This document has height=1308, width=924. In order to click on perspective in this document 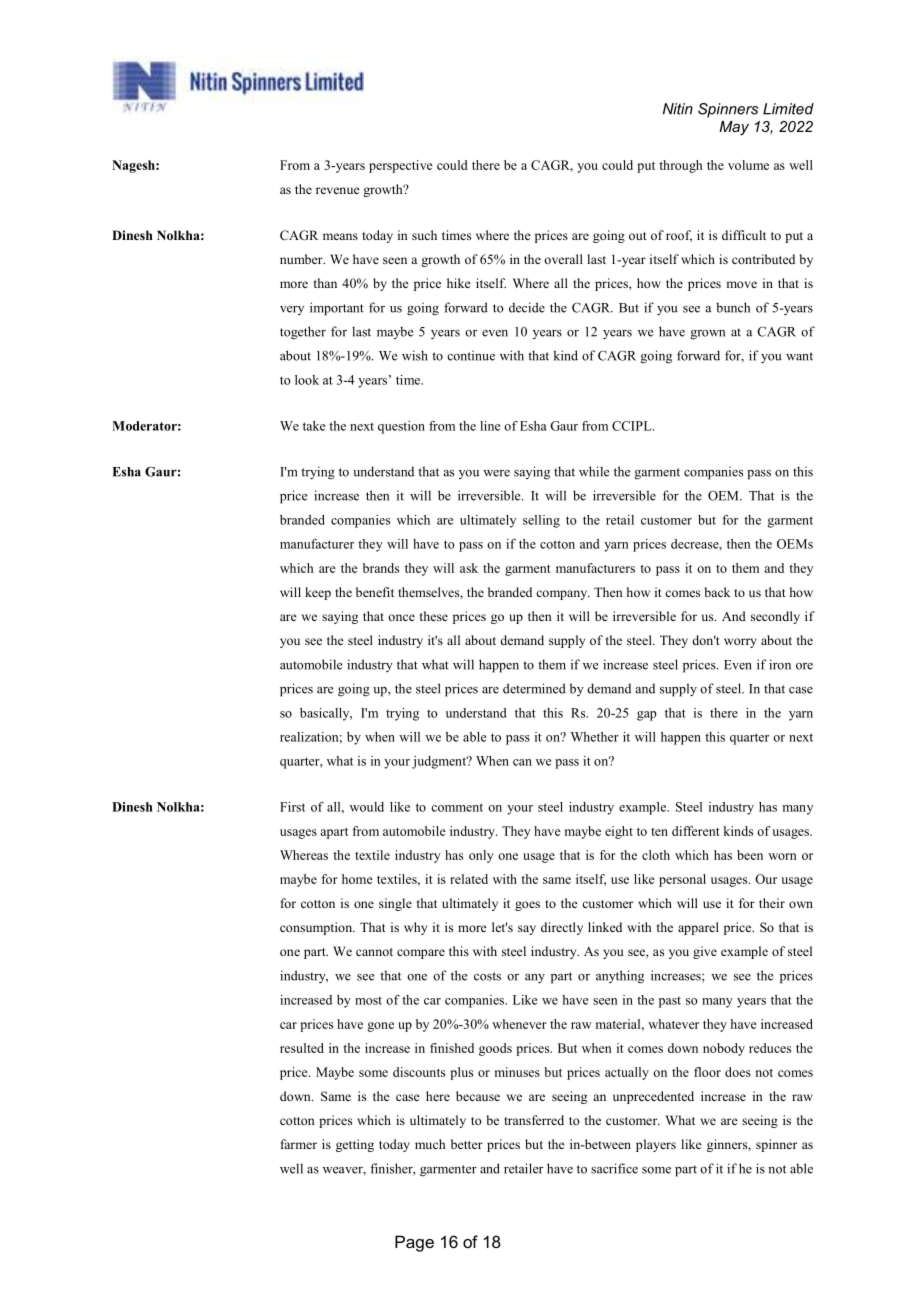, I will do `click(401, 166)`.
